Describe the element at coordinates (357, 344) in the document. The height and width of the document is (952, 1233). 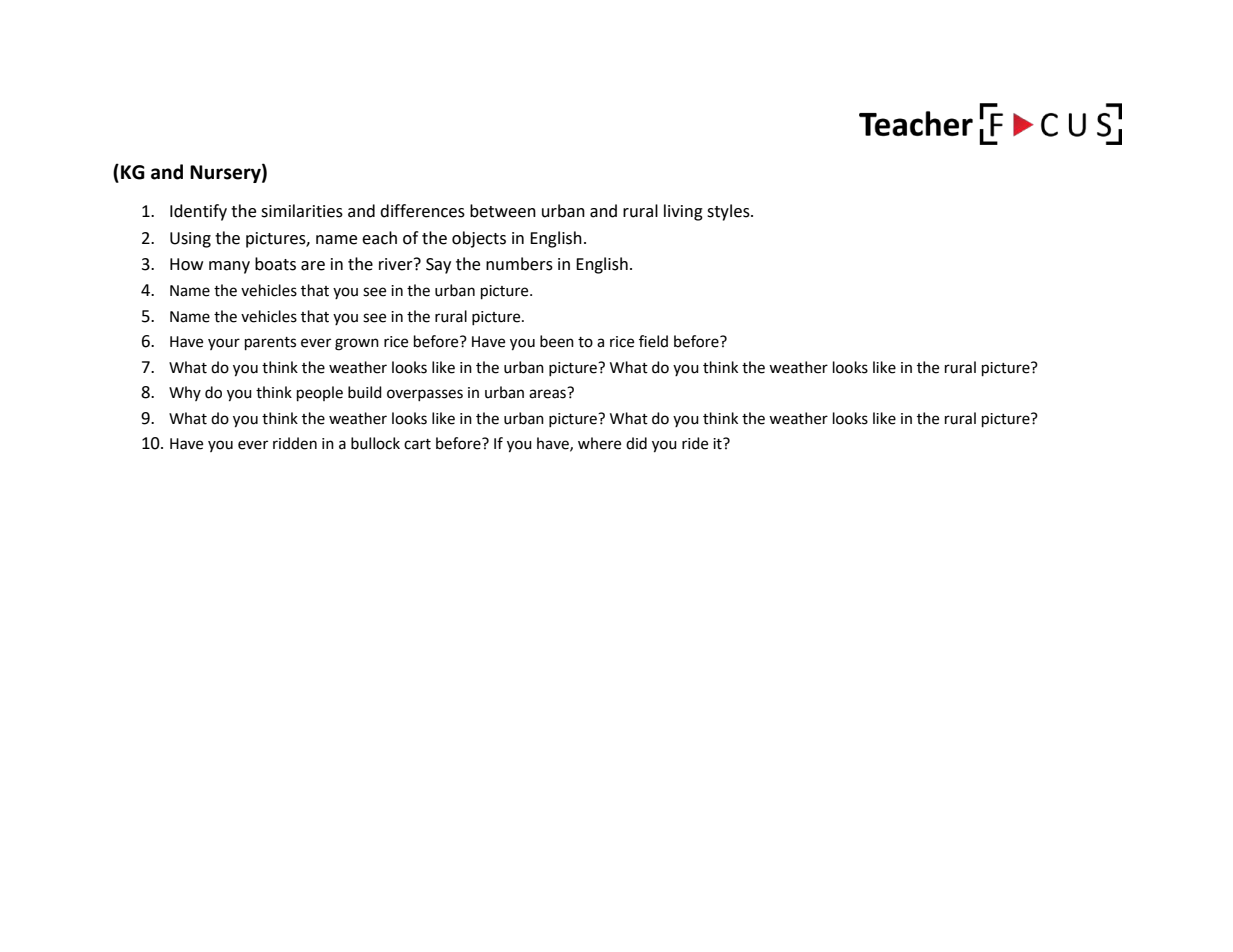
I see `grown` at that location.
